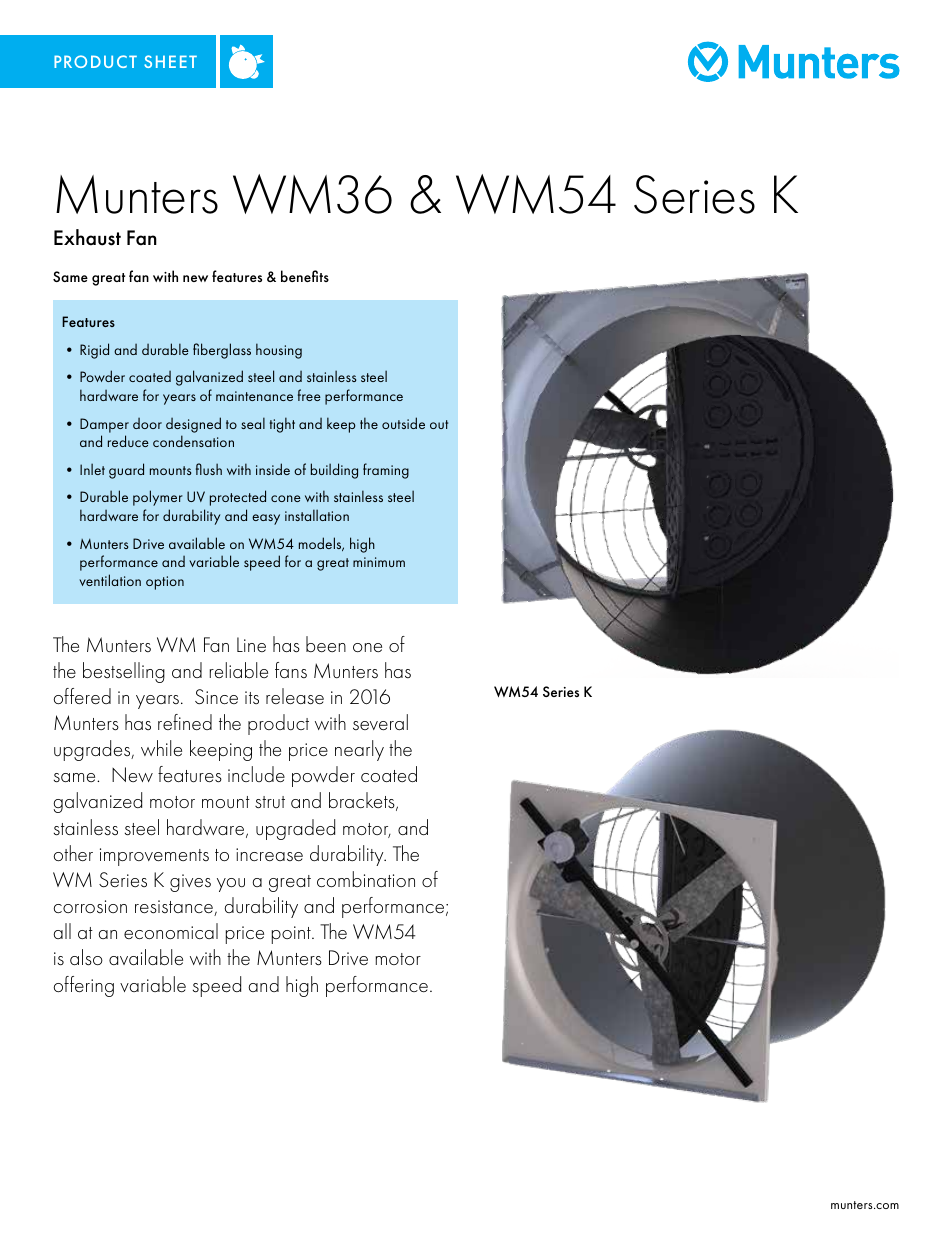 This screenshot has width=952, height=1233. Describe the element at coordinates (380, 722) in the screenshot. I see `several` at that location.
